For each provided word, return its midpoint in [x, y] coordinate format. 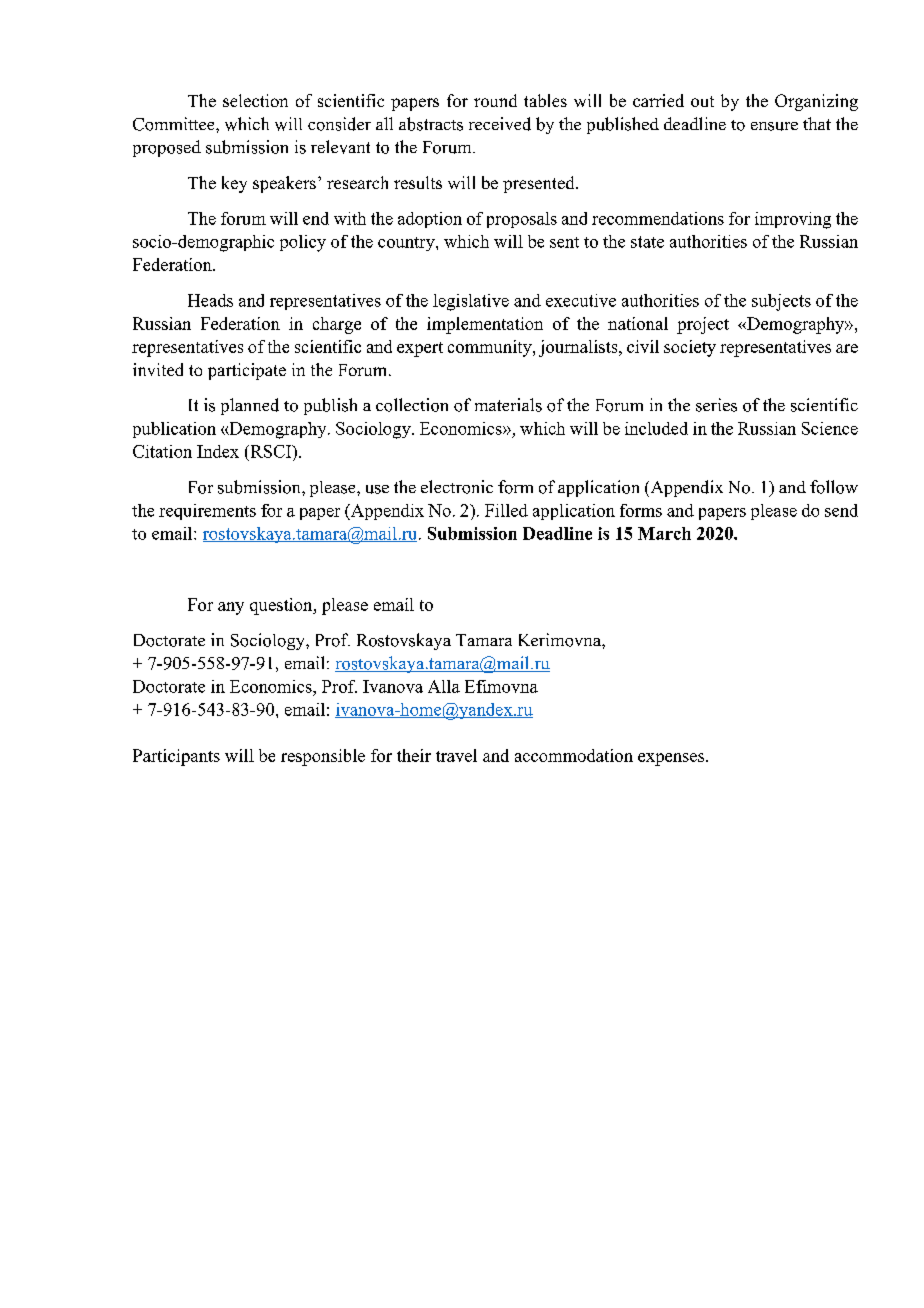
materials [508, 405]
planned [250, 406]
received [500, 124]
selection [255, 100]
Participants [176, 757]
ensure [774, 126]
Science [830, 428]
